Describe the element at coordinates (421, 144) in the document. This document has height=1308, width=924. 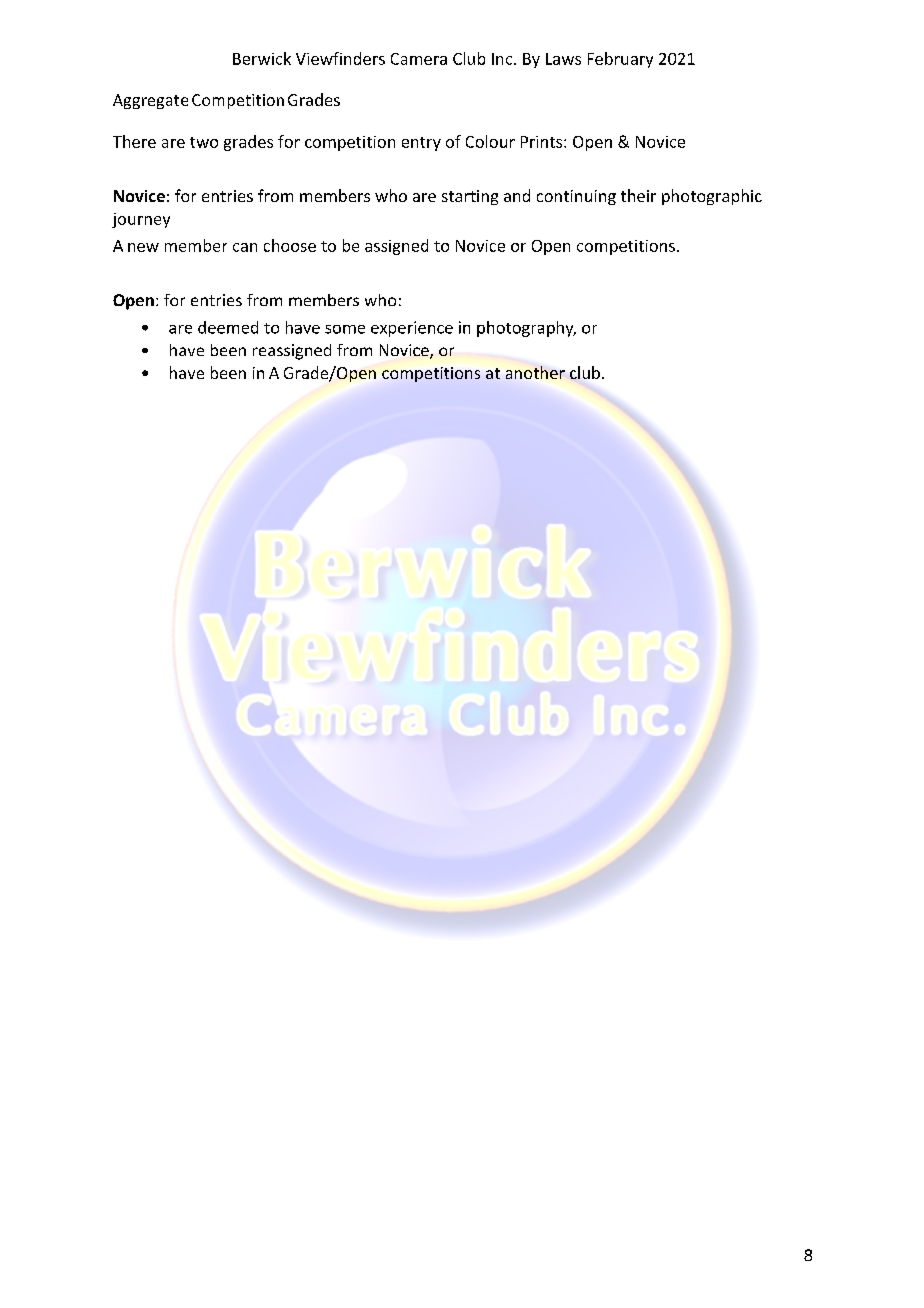
I see `entry` at that location.
